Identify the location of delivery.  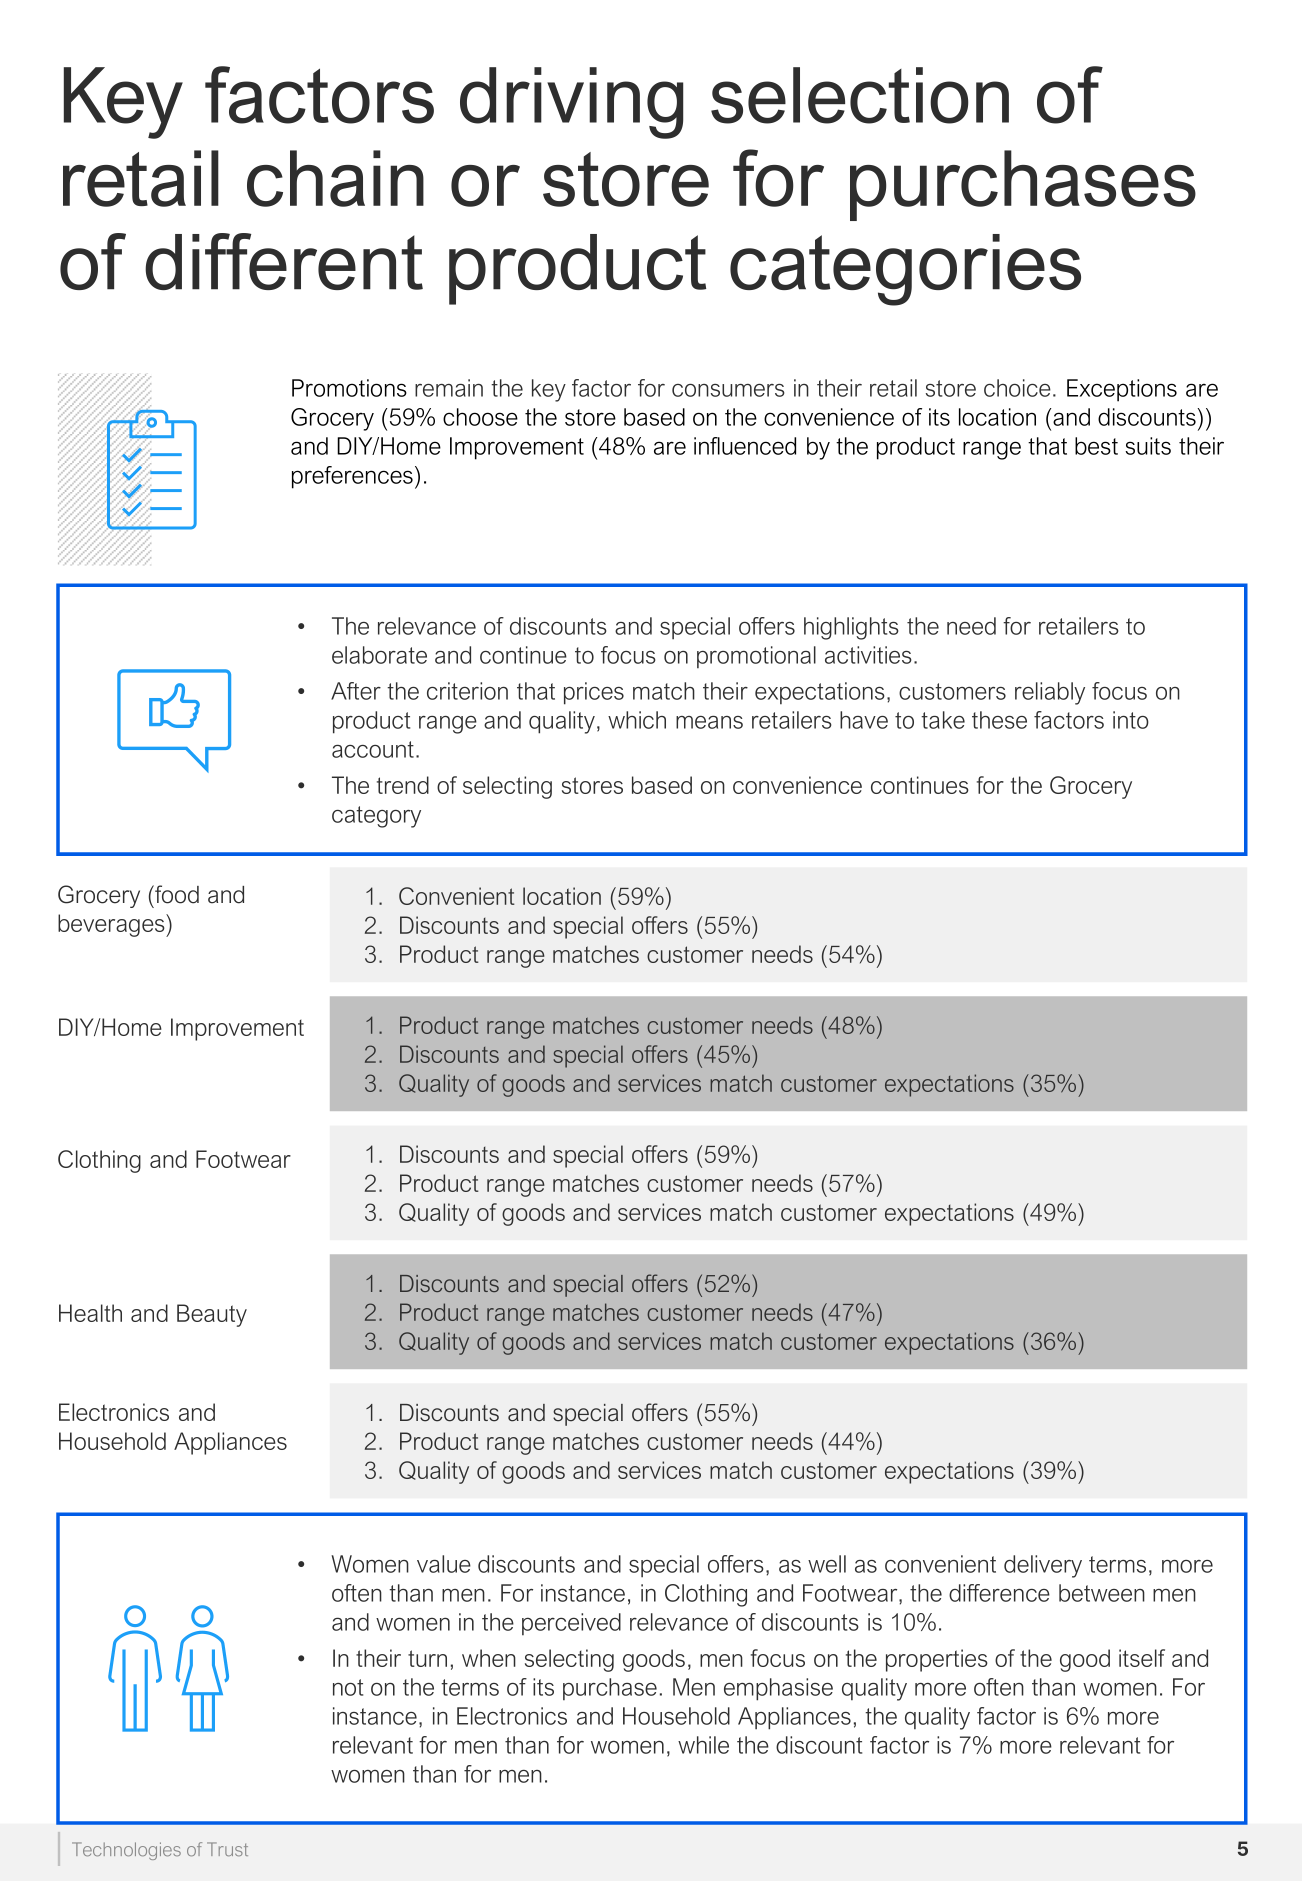
(1043, 1566).
